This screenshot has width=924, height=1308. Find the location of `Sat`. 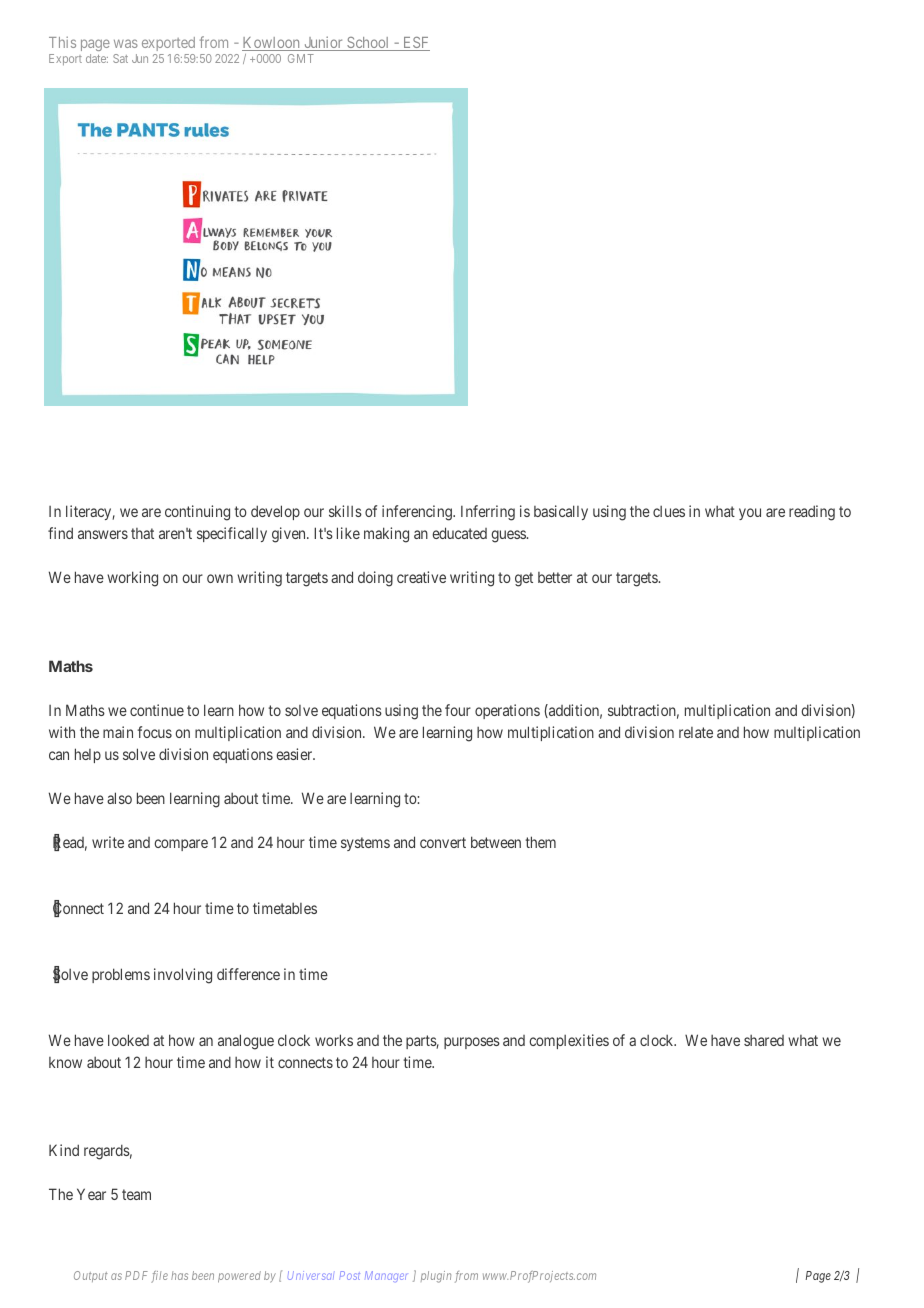

Sat is located at coordinates (120, 58).
